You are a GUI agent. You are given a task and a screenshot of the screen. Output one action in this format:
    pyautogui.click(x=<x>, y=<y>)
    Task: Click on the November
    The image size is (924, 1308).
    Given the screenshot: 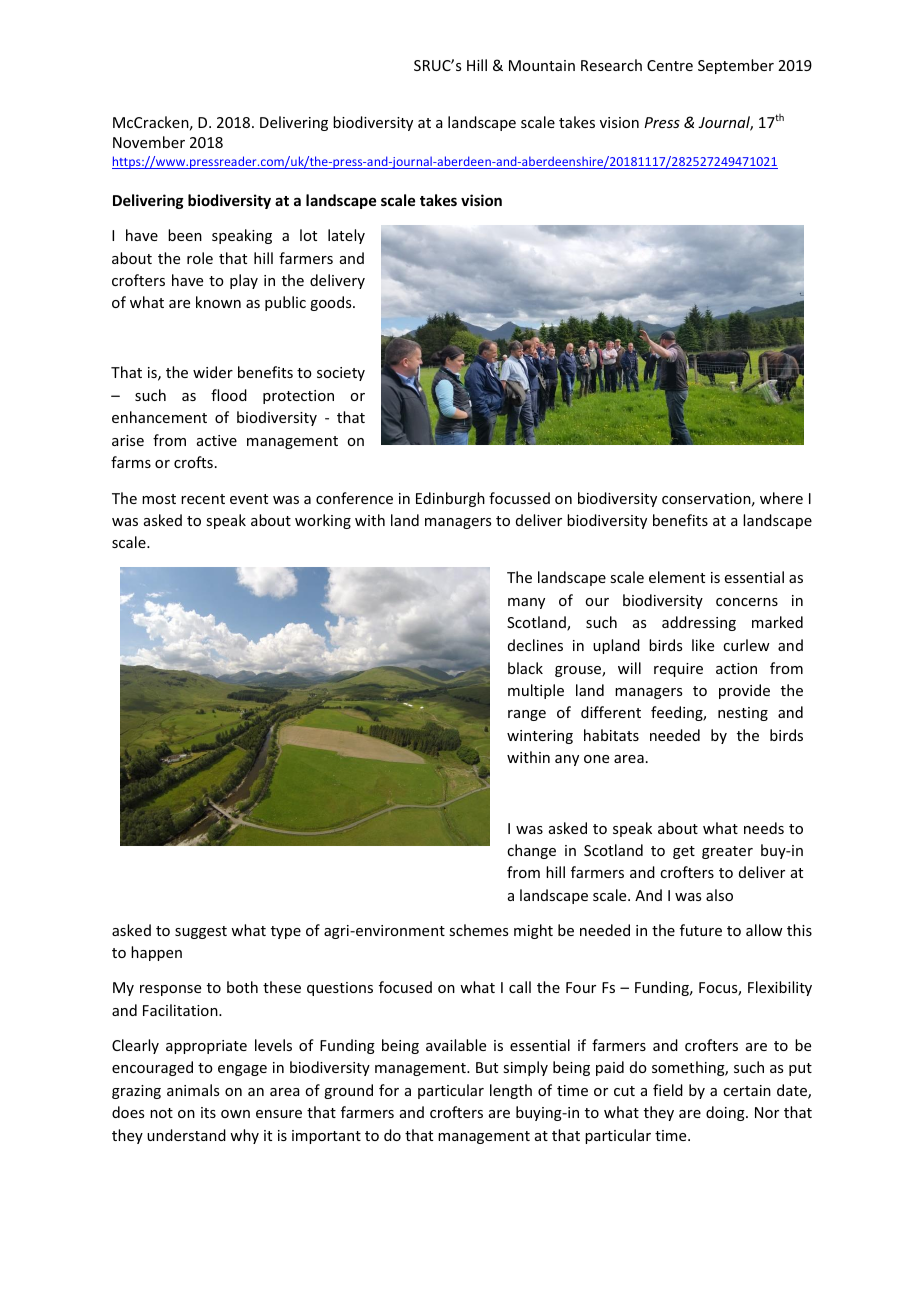 What is the action you would take?
    pyautogui.click(x=149, y=142)
